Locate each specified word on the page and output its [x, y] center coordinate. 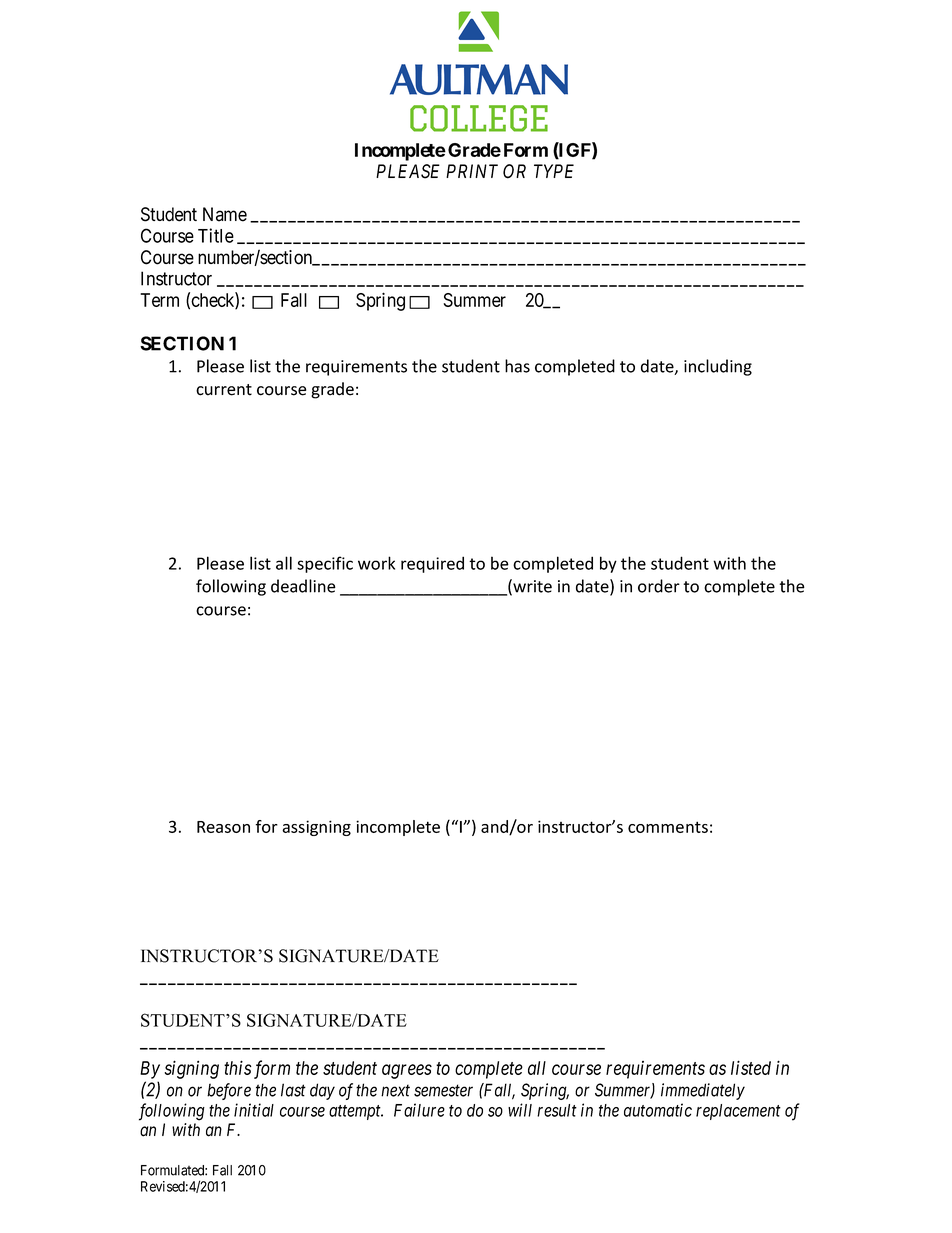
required [432, 564]
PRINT [472, 171]
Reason [223, 827]
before [229, 1091]
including [718, 367]
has [517, 366]
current [224, 390]
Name [225, 214]
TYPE [554, 171]
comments [668, 827]
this [238, 1067]
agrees [407, 1071]
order [659, 586]
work [376, 563]
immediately [703, 1091]
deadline [303, 586]
